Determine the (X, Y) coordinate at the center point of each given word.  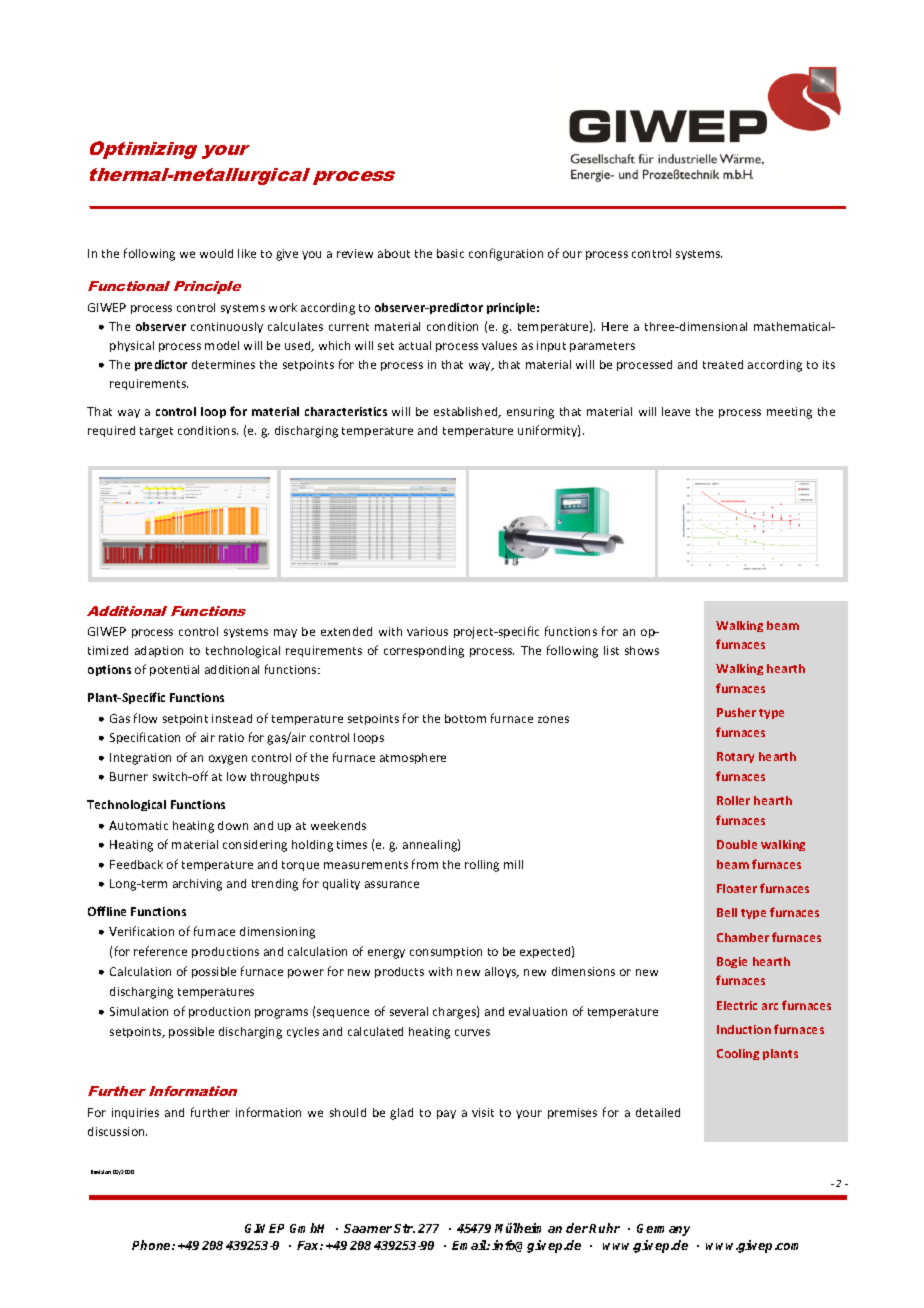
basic (450, 253)
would (216, 253)
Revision (101, 1172)
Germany (663, 1230)
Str (404, 1228)
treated (723, 364)
